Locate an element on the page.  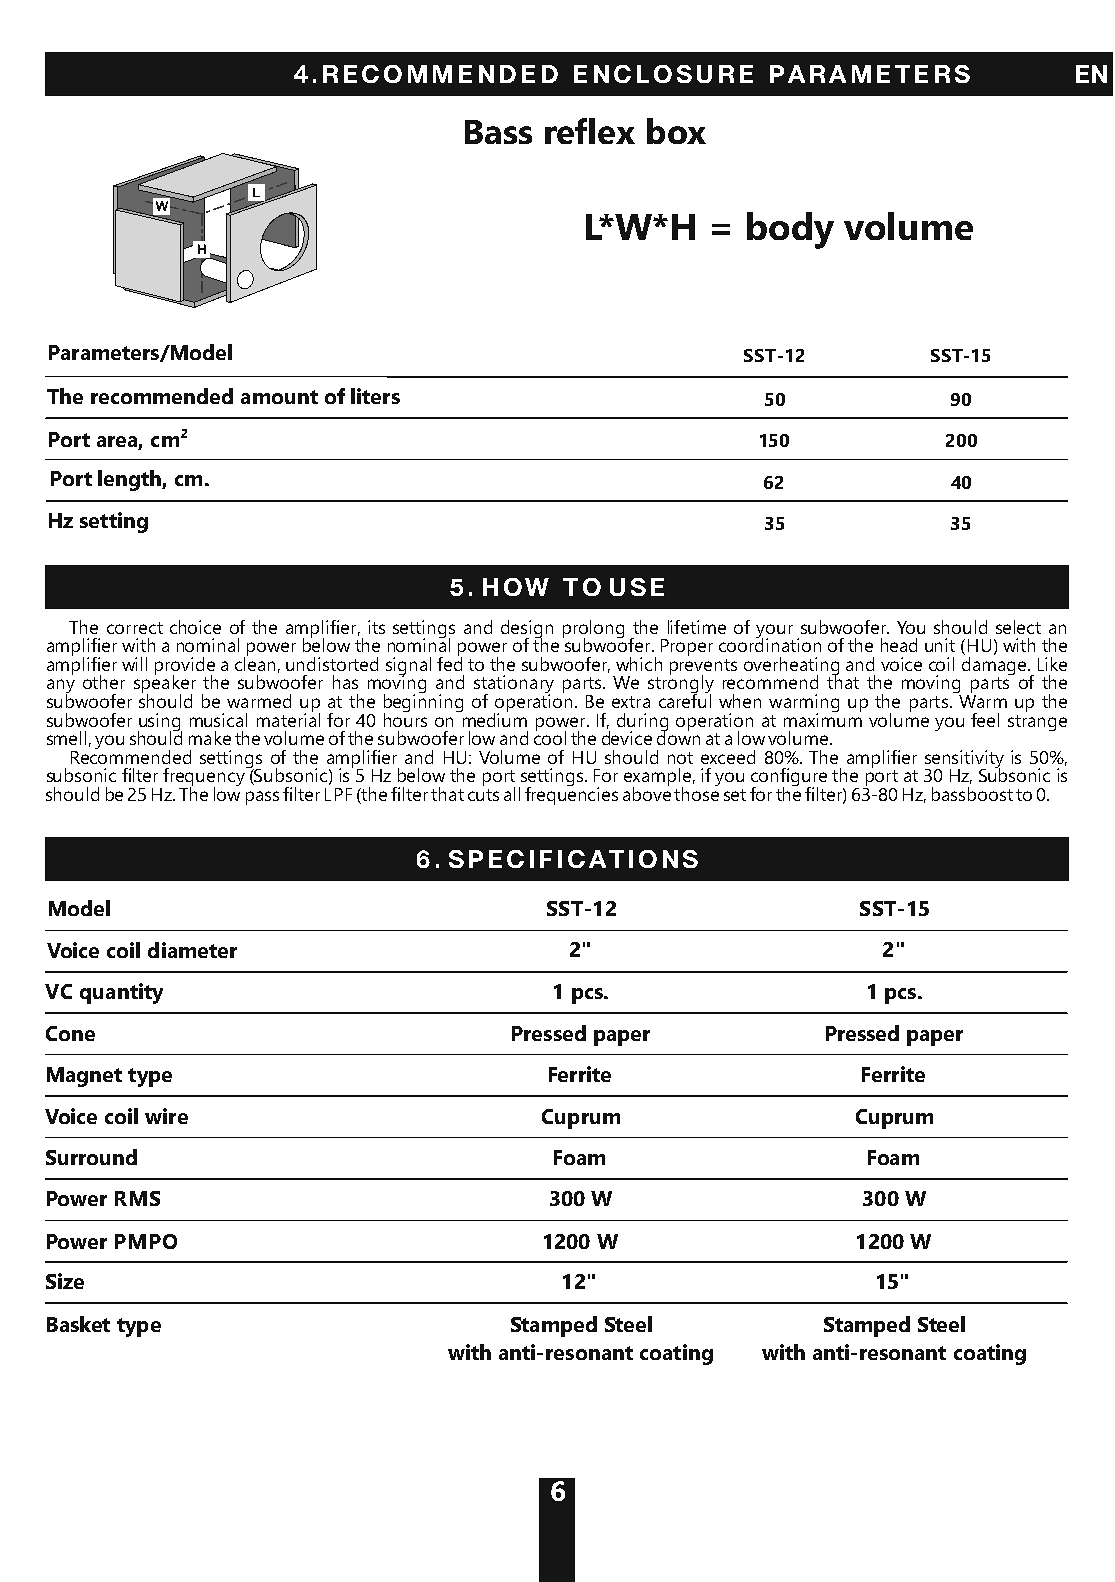
select is located at coordinates (1018, 627).
